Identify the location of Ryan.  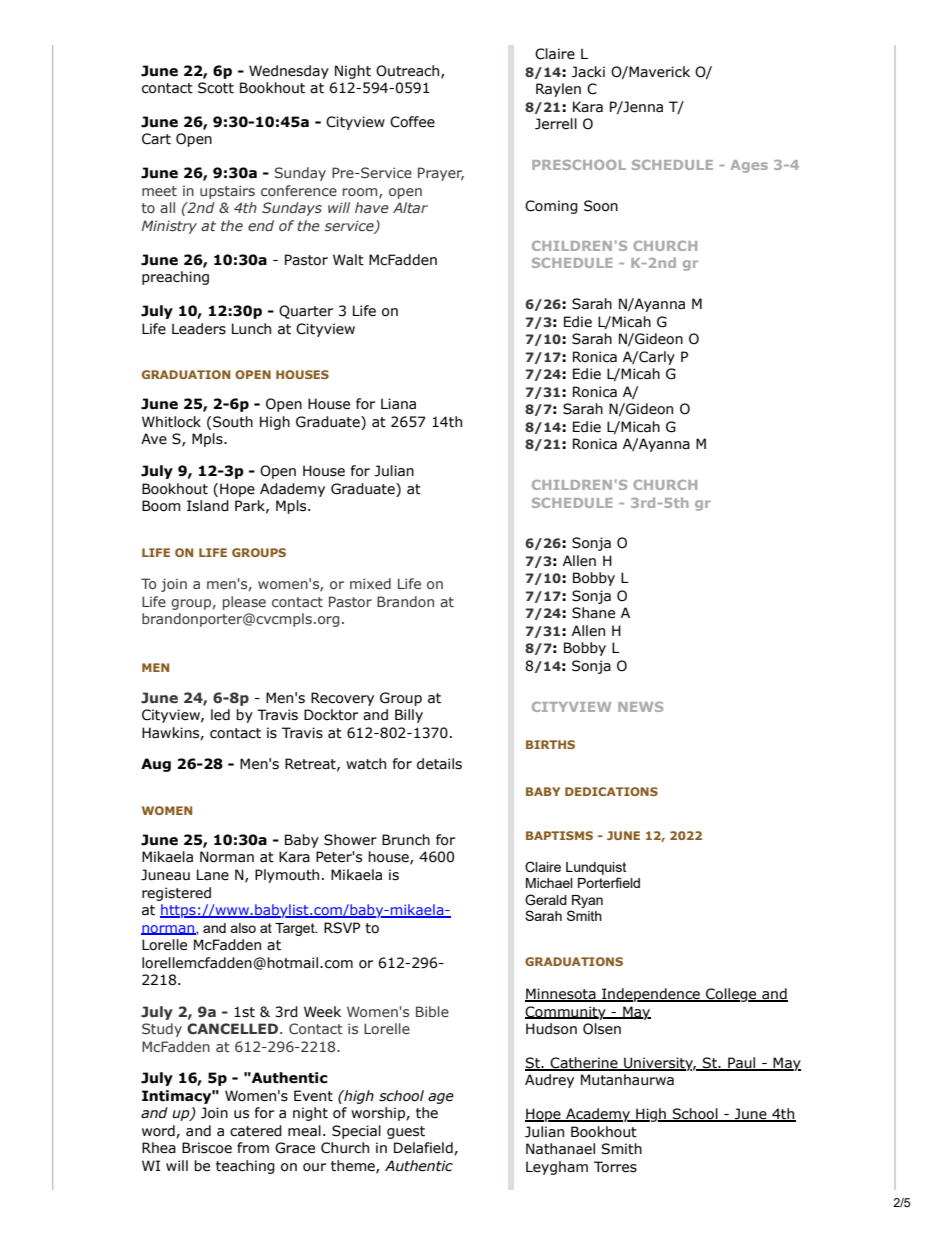
(587, 901).
